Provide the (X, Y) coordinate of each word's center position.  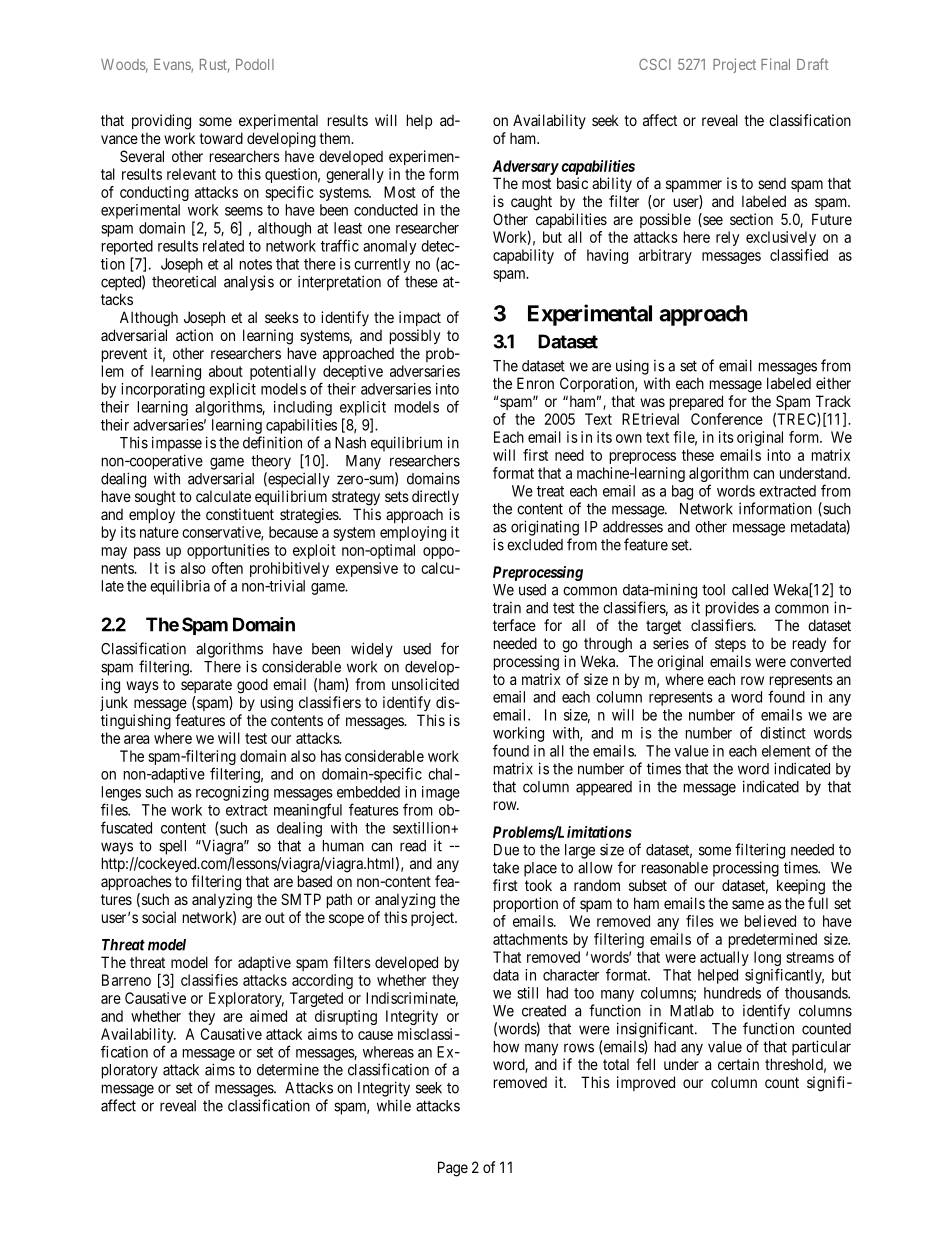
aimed (268, 1016)
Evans (173, 66)
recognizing (232, 793)
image (441, 793)
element (786, 751)
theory (271, 462)
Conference (727, 419)
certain (738, 1064)
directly (435, 497)
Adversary (525, 167)
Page (453, 1169)
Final (775, 64)
